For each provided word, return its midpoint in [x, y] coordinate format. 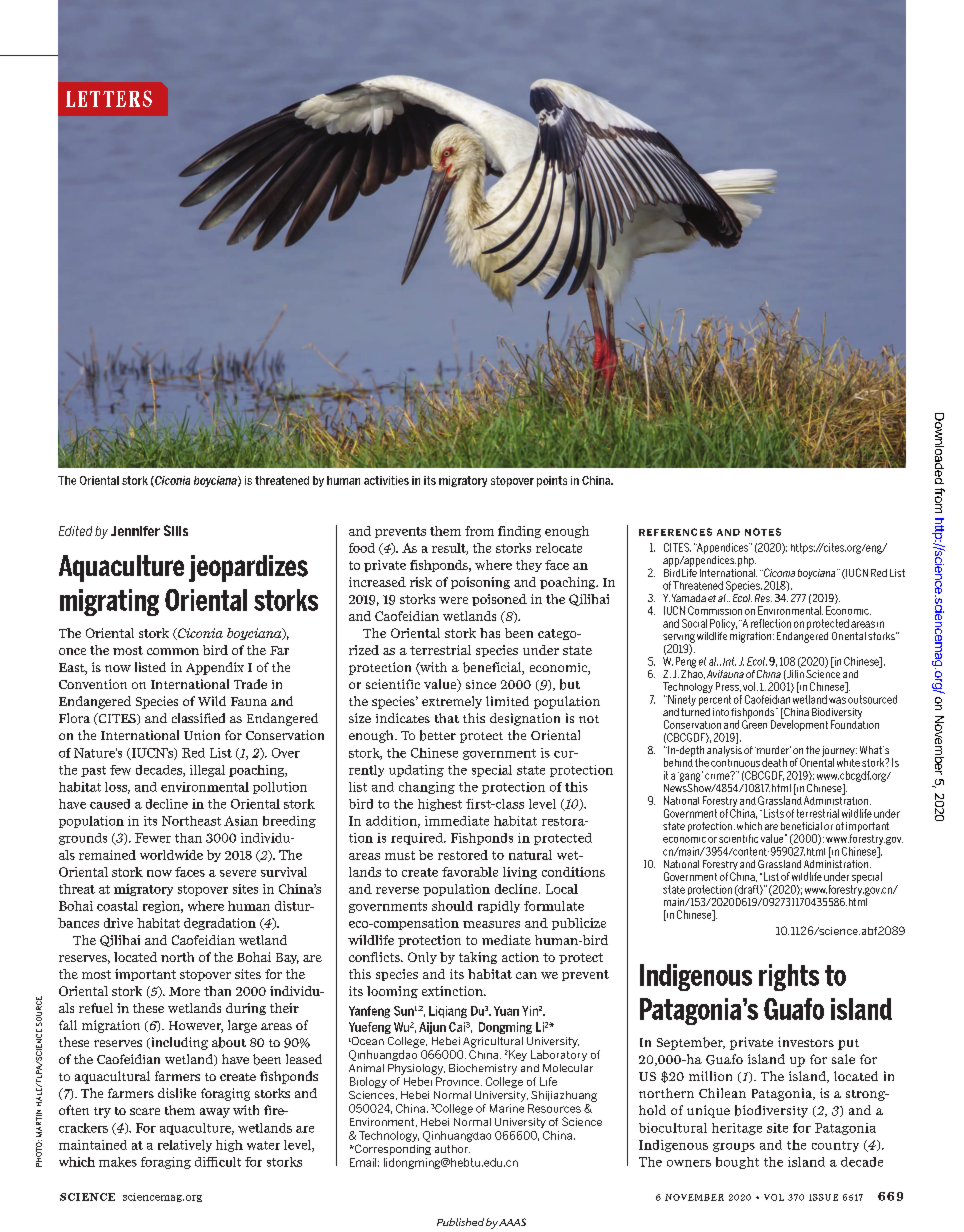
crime [718, 775]
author [452, 1149]
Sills [176, 530]
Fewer [153, 838]
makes [118, 1162]
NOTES [763, 532]
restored [463, 855]
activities [386, 480]
